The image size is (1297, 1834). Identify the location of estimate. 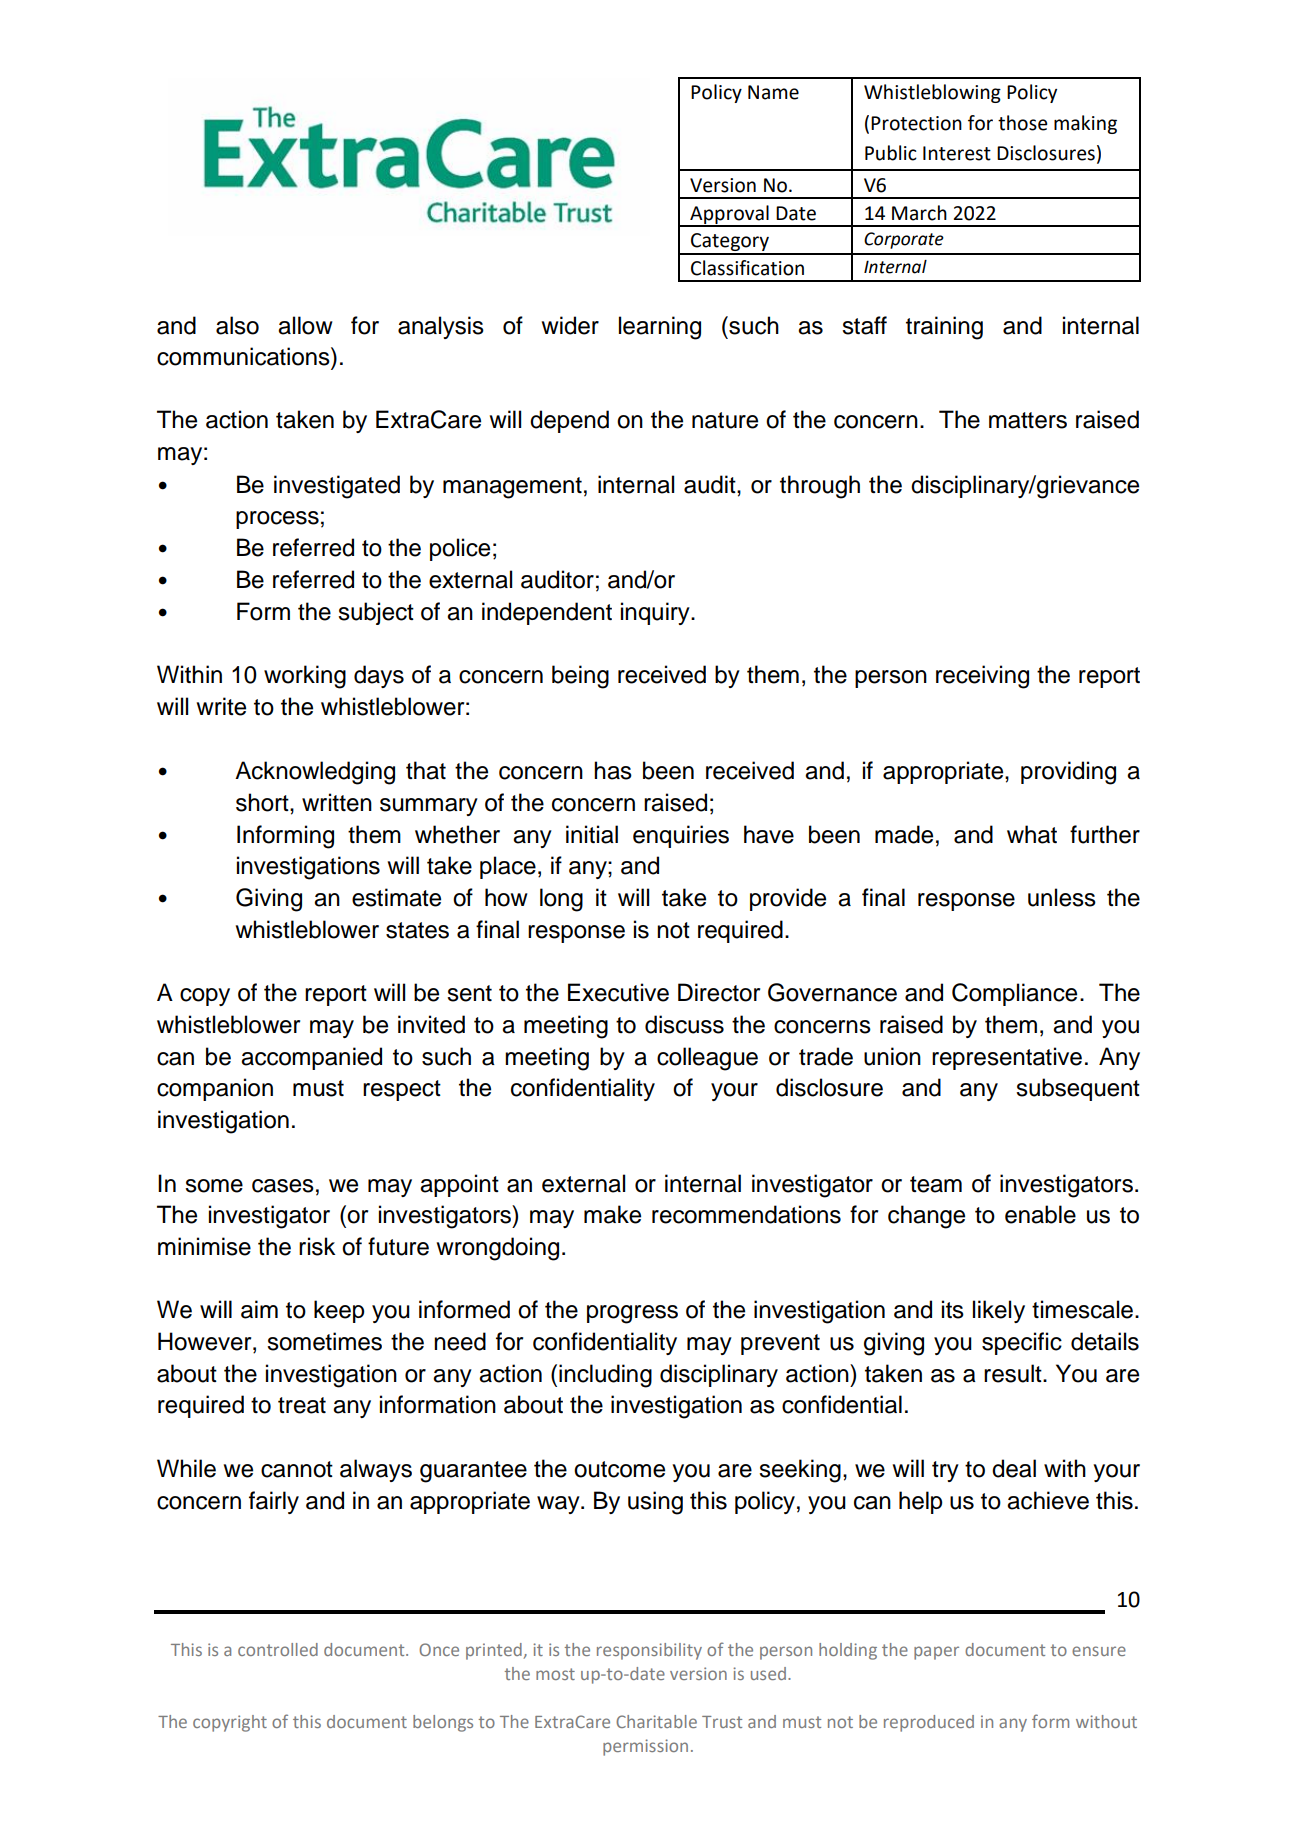
(396, 897).
